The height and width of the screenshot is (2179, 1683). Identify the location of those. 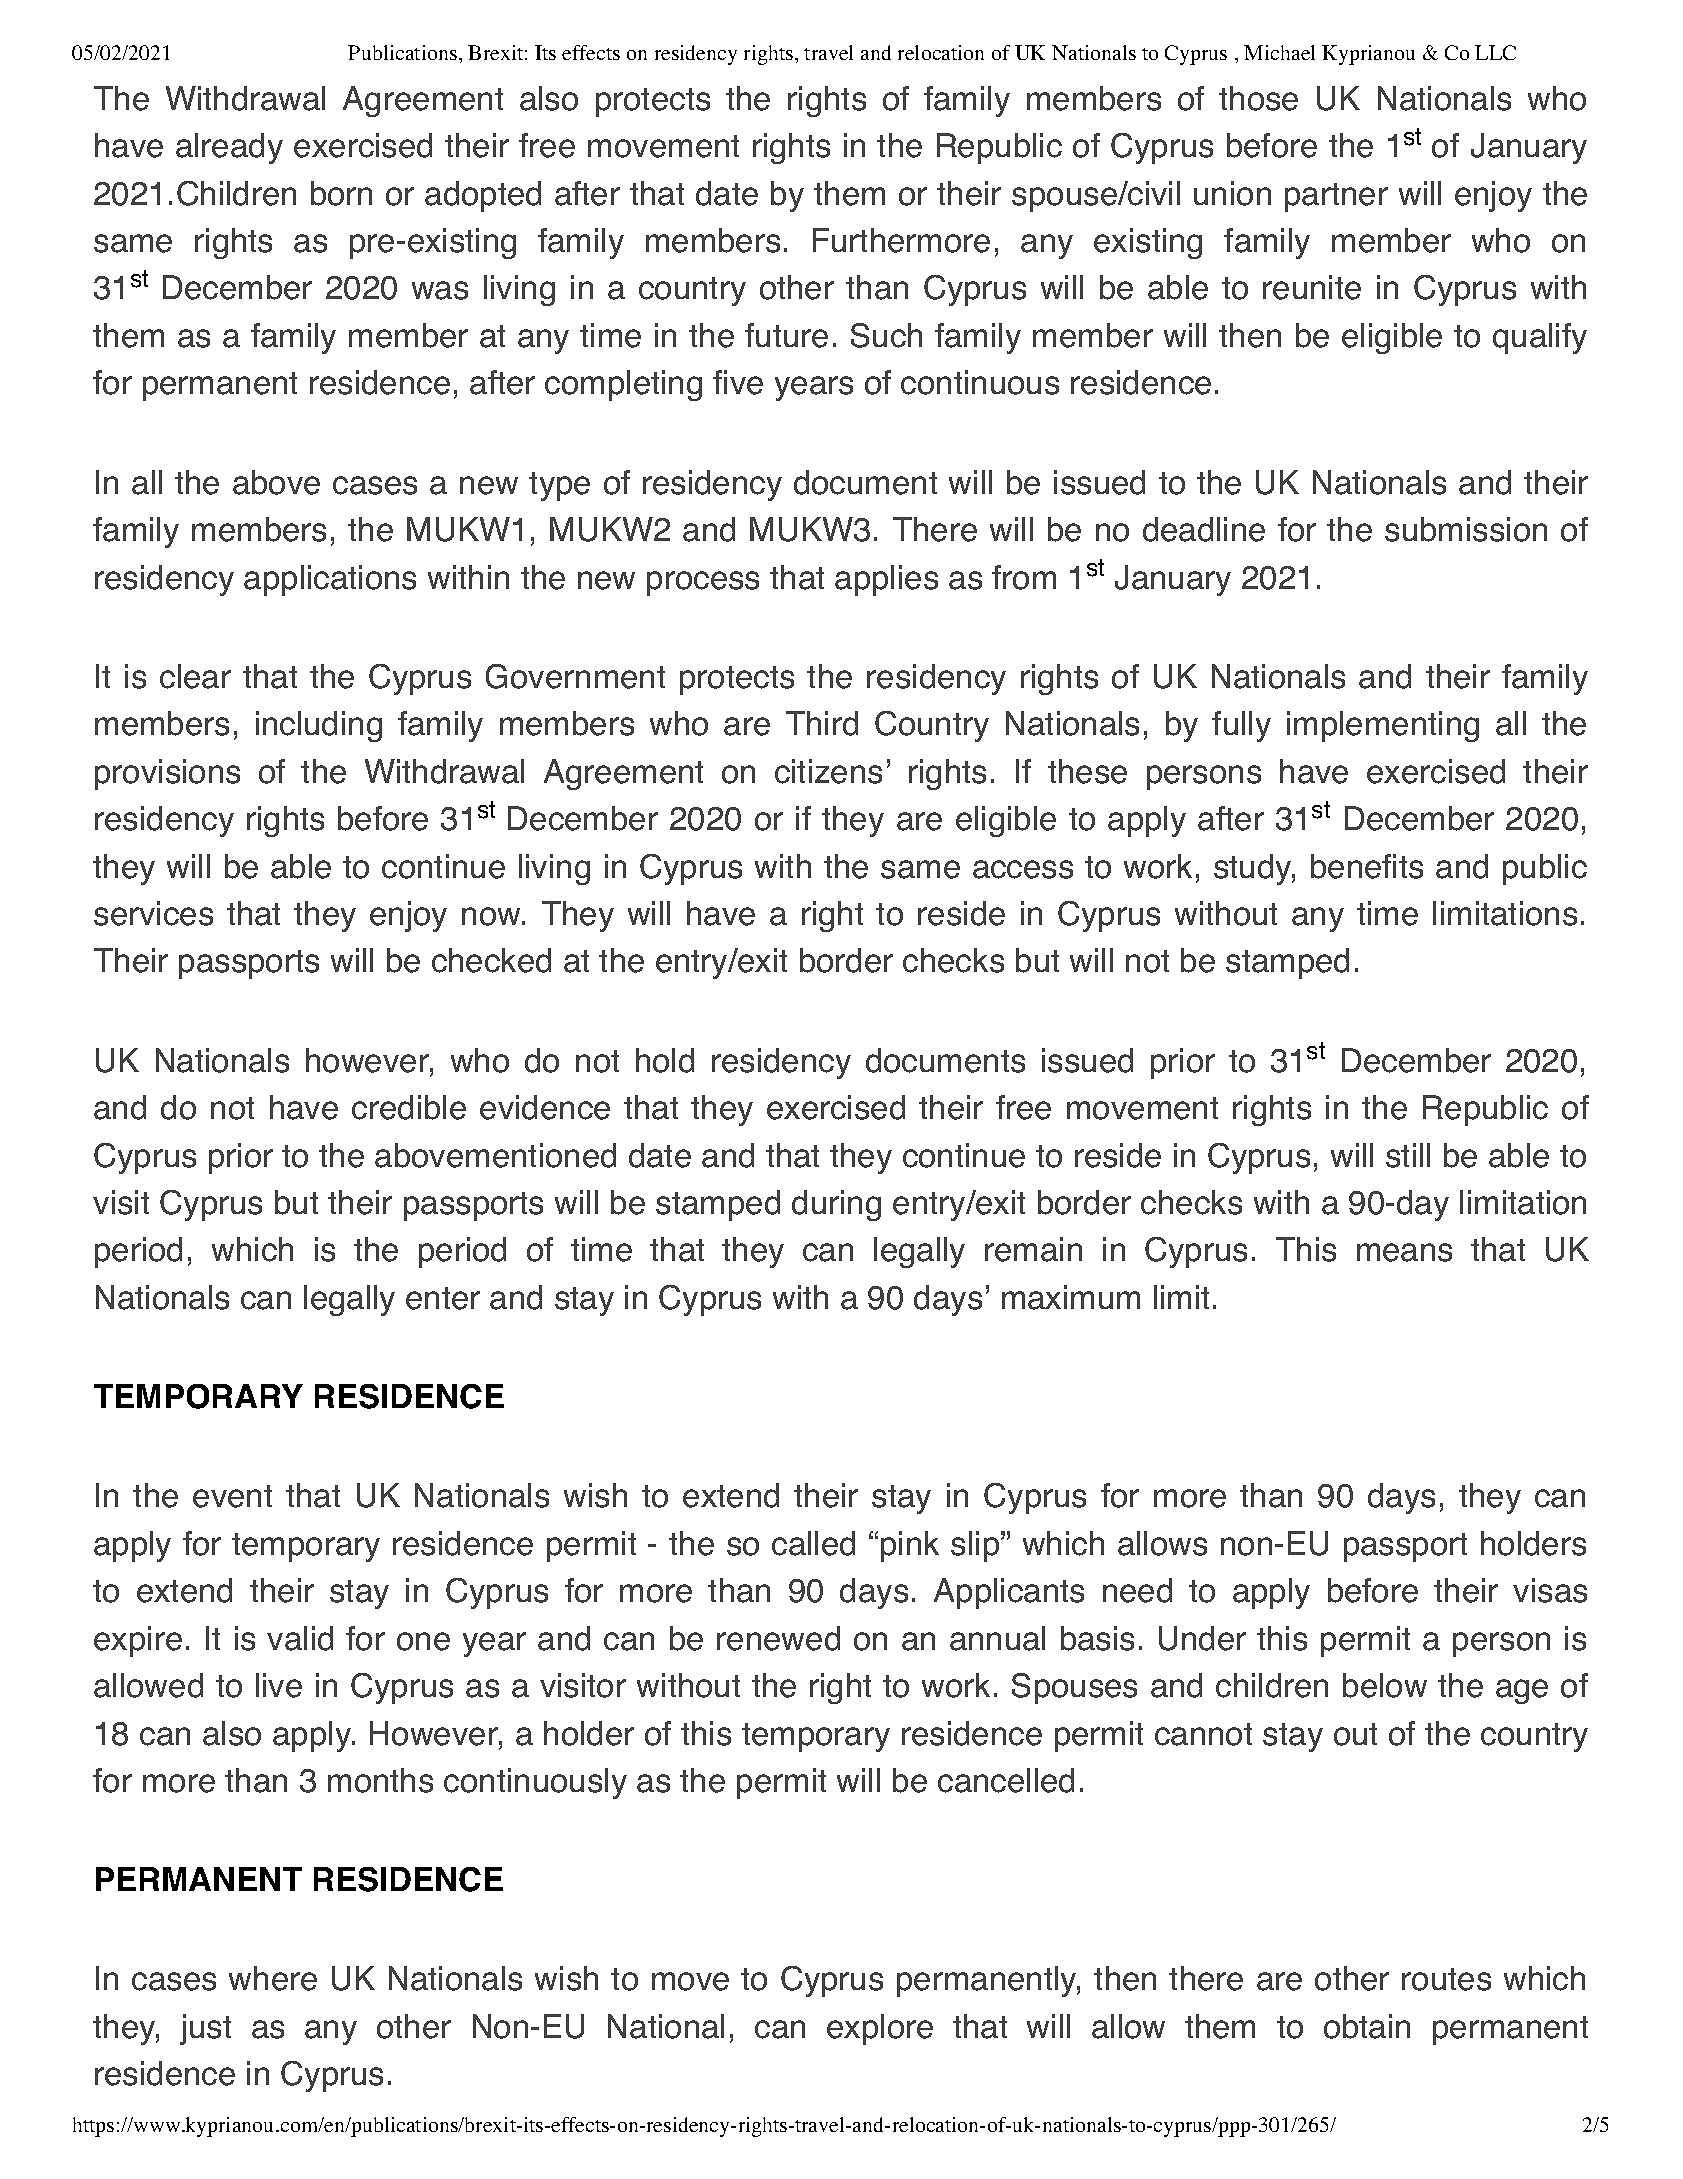
(1258, 98).
